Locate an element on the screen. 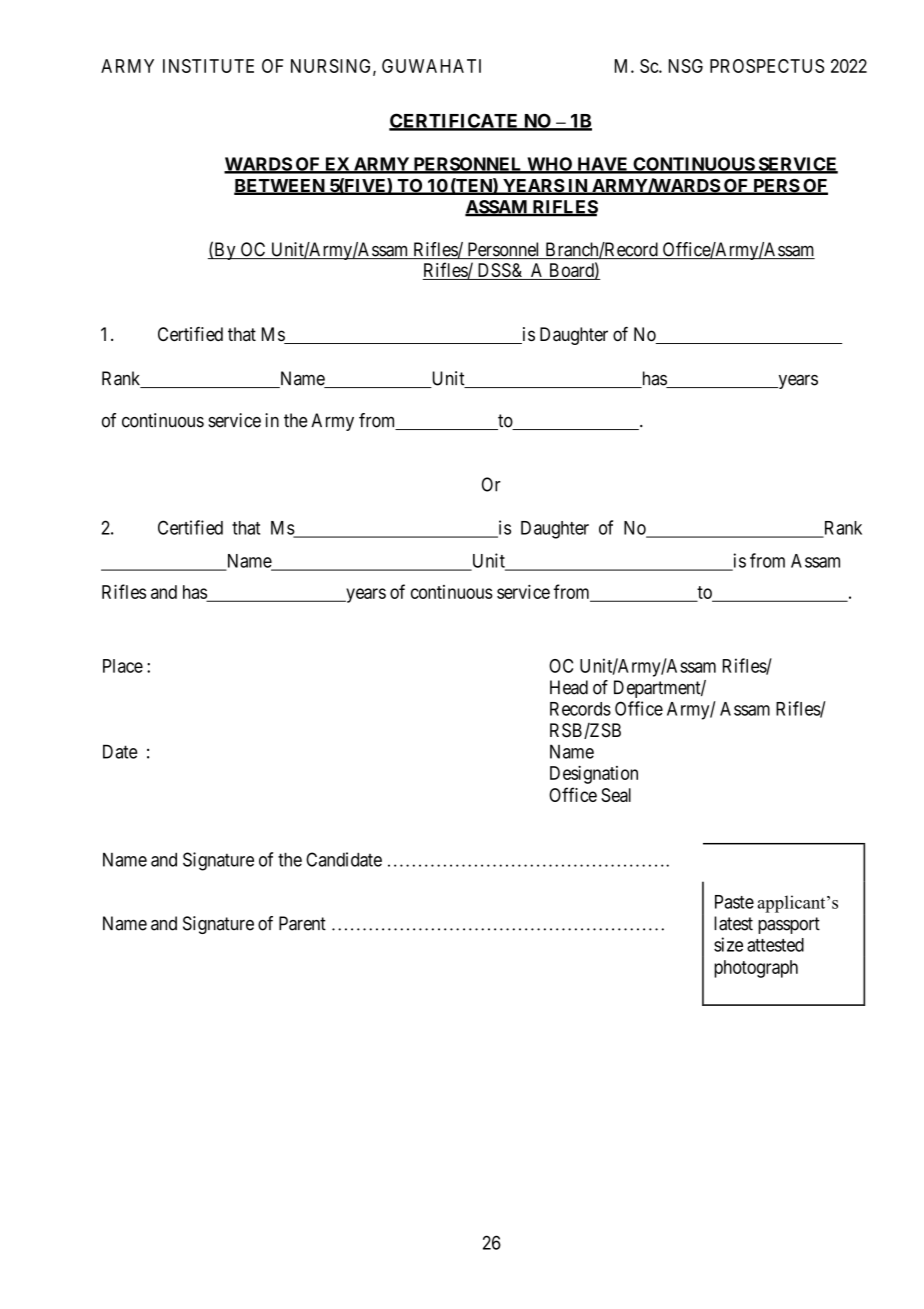 This screenshot has width=924, height=1309. GUWAHATI is located at coordinates (431, 66).
